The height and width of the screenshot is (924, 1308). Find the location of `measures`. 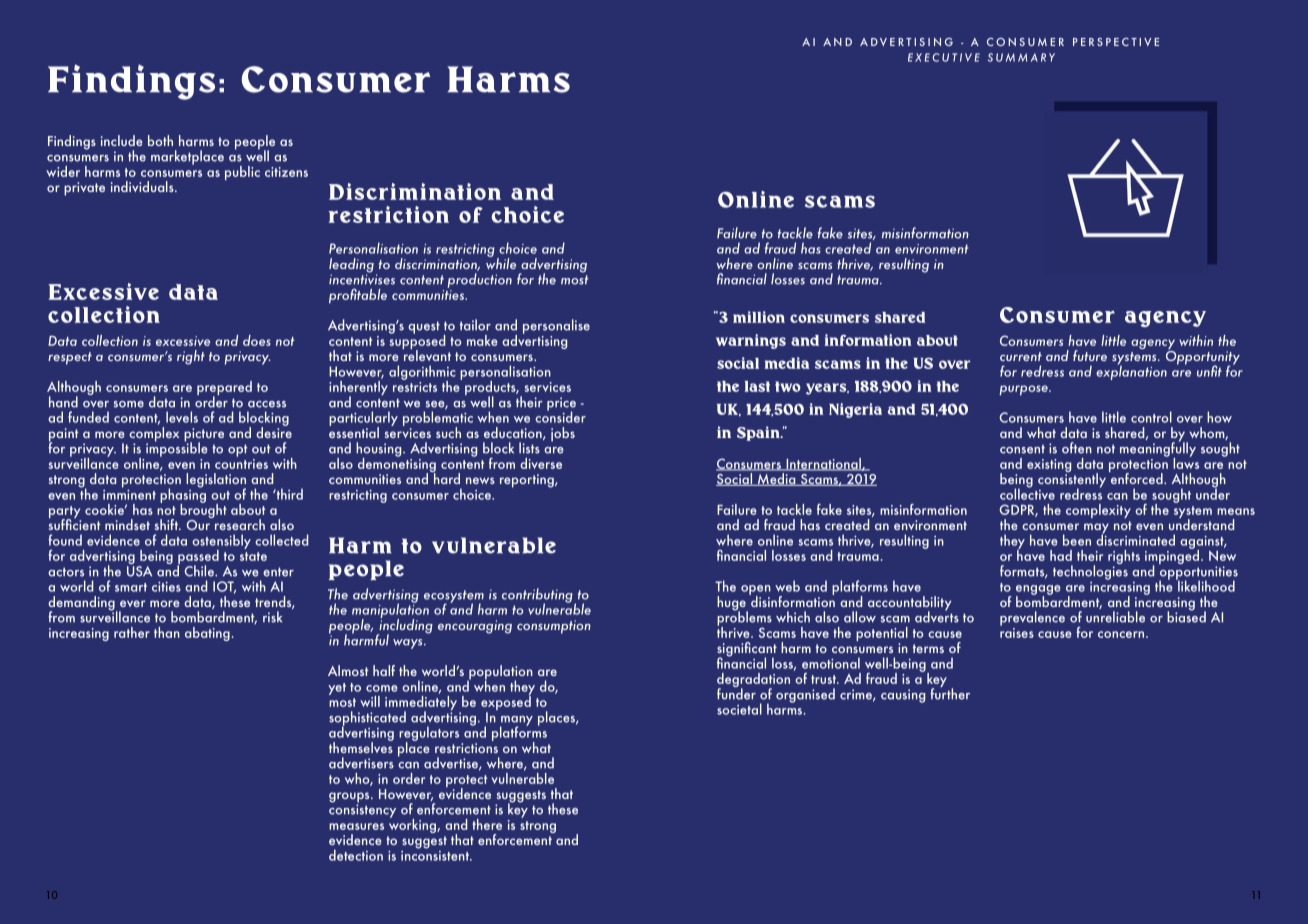

measures is located at coordinates (356, 826).
